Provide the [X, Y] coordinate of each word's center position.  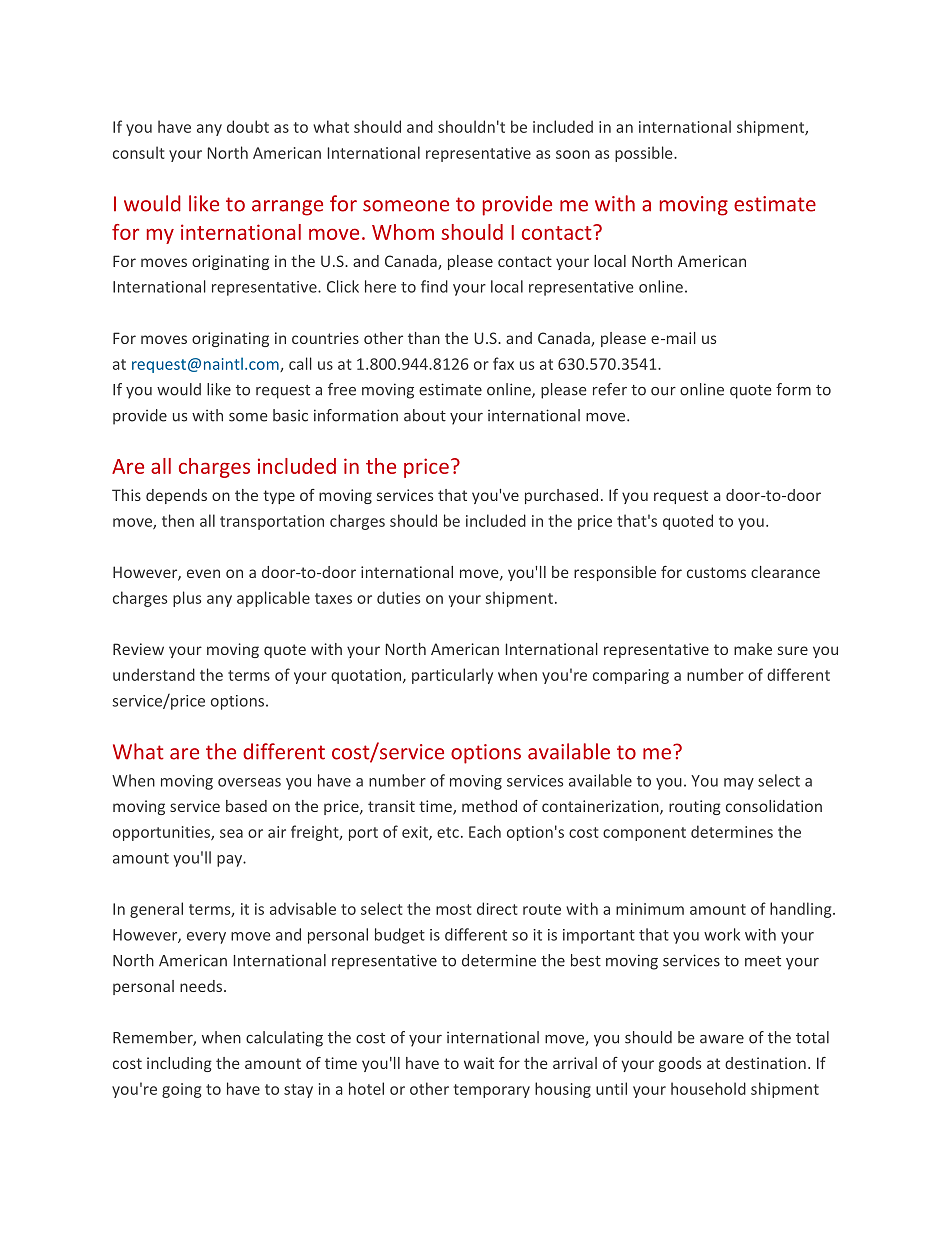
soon [573, 154]
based [246, 806]
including [179, 1064]
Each [485, 831]
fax [503, 363]
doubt [248, 126]
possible [645, 154]
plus [187, 599]
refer [610, 389]
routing [695, 807]
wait [479, 1063]
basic [290, 415]
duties [398, 597]
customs [716, 572]
